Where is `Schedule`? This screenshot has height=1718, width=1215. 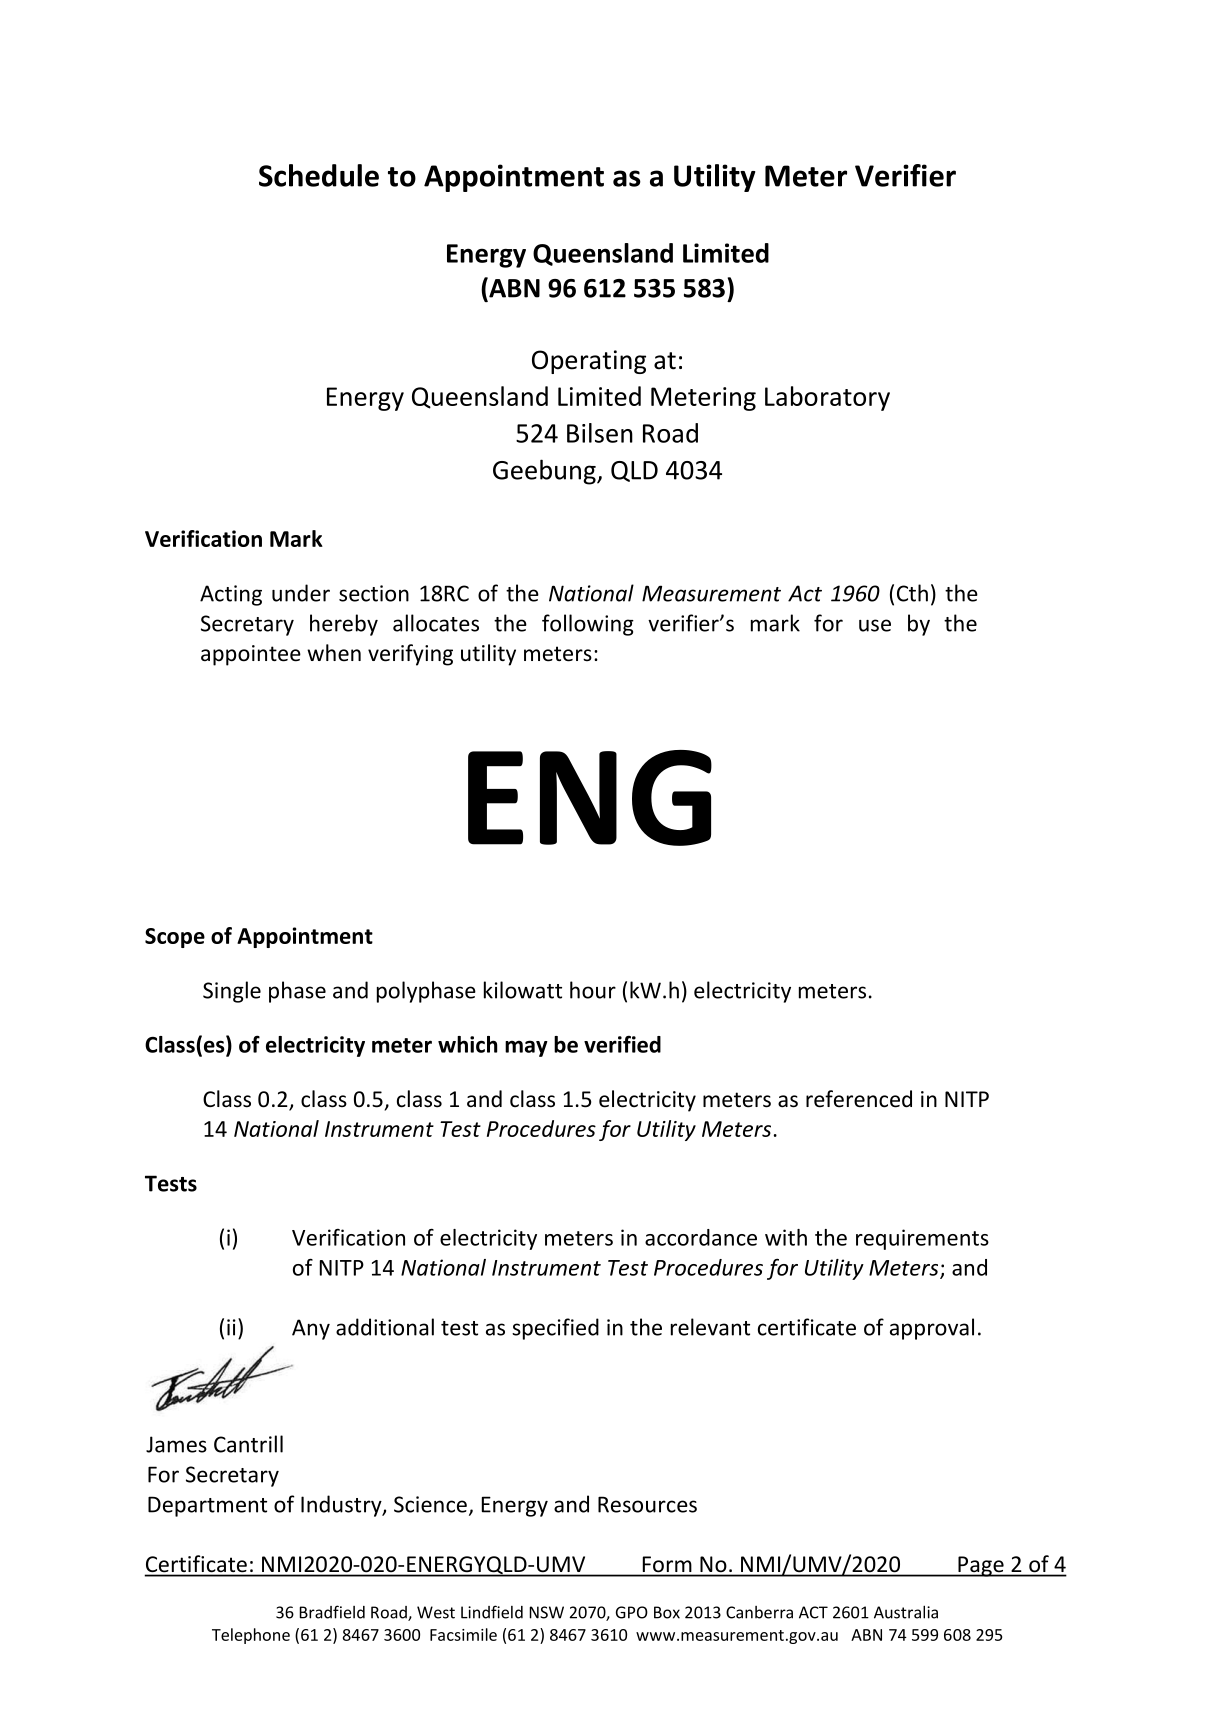 Schedule is located at coordinates (319, 175).
